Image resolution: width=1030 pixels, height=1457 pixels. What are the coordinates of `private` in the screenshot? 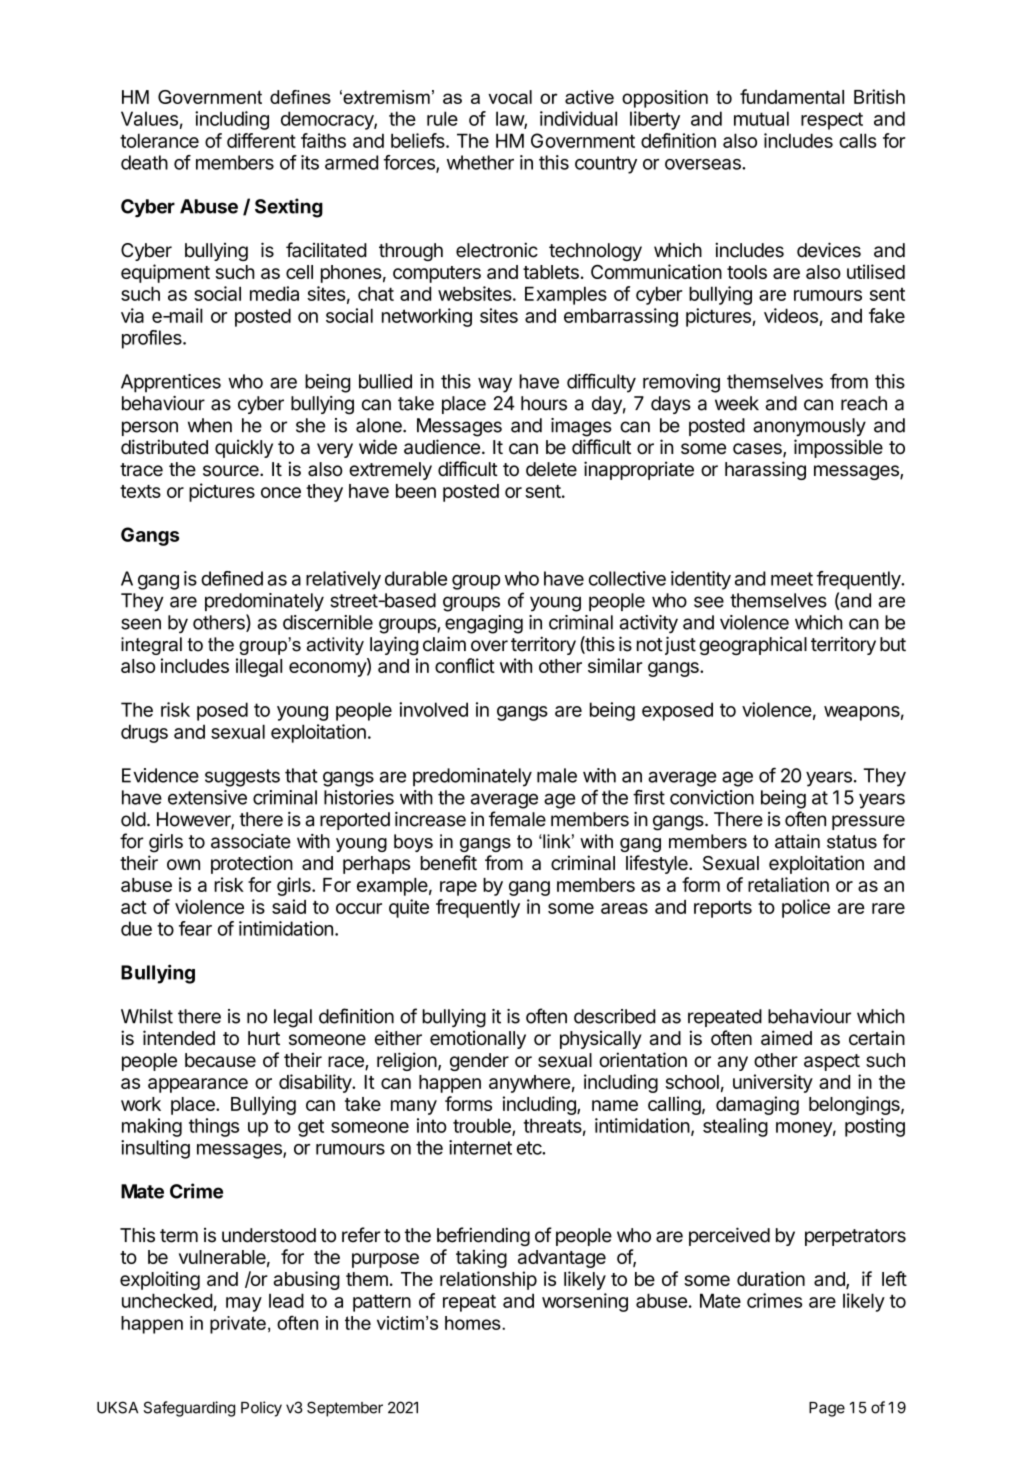 It's located at (238, 1325).
